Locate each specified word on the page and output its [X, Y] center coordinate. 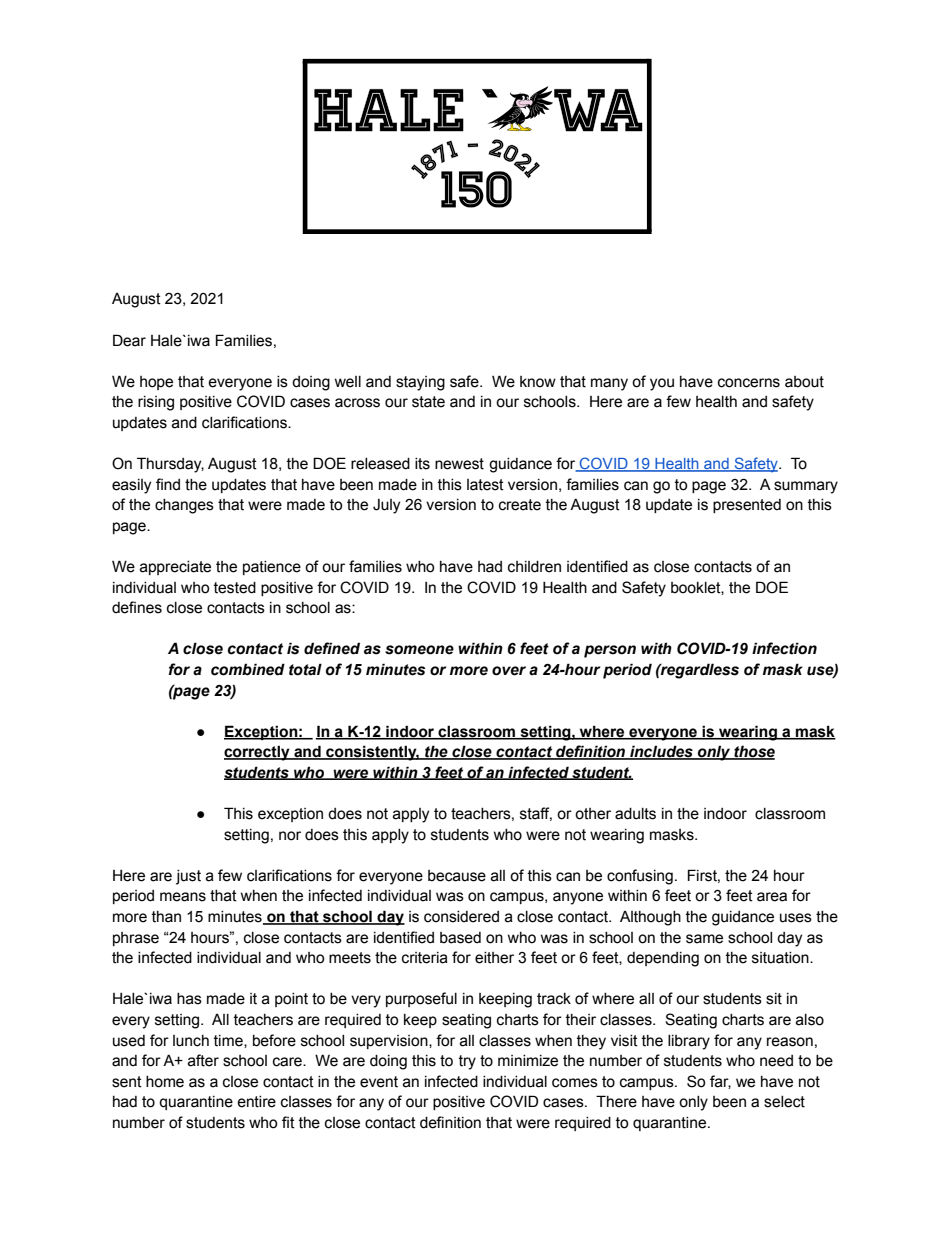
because [457, 876]
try [467, 1062]
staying [420, 383]
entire [256, 1102]
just [188, 877]
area [772, 897]
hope [156, 383]
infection [784, 648]
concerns [749, 383]
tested [235, 588]
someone [419, 650]
